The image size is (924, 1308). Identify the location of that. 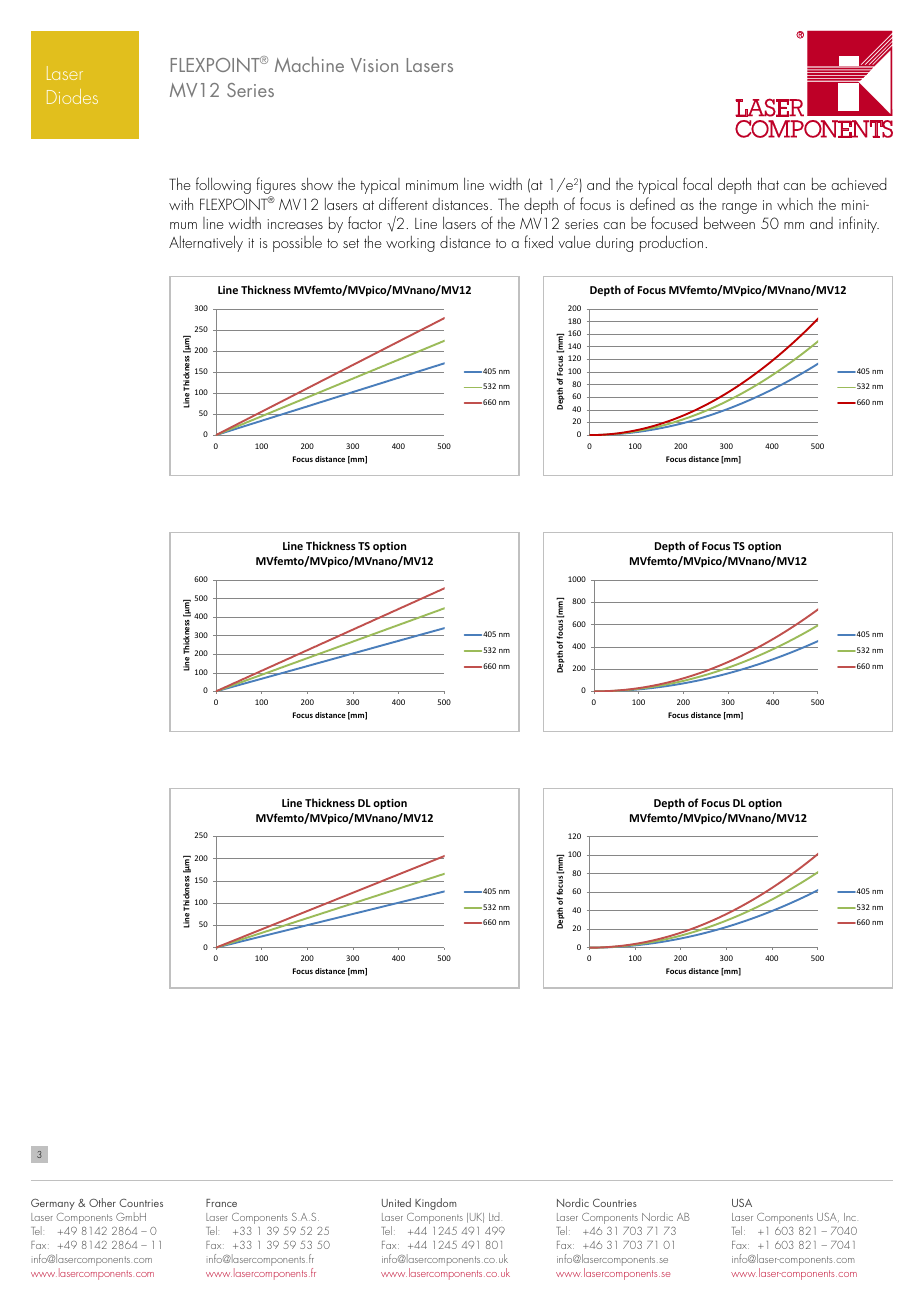
(768, 183).
